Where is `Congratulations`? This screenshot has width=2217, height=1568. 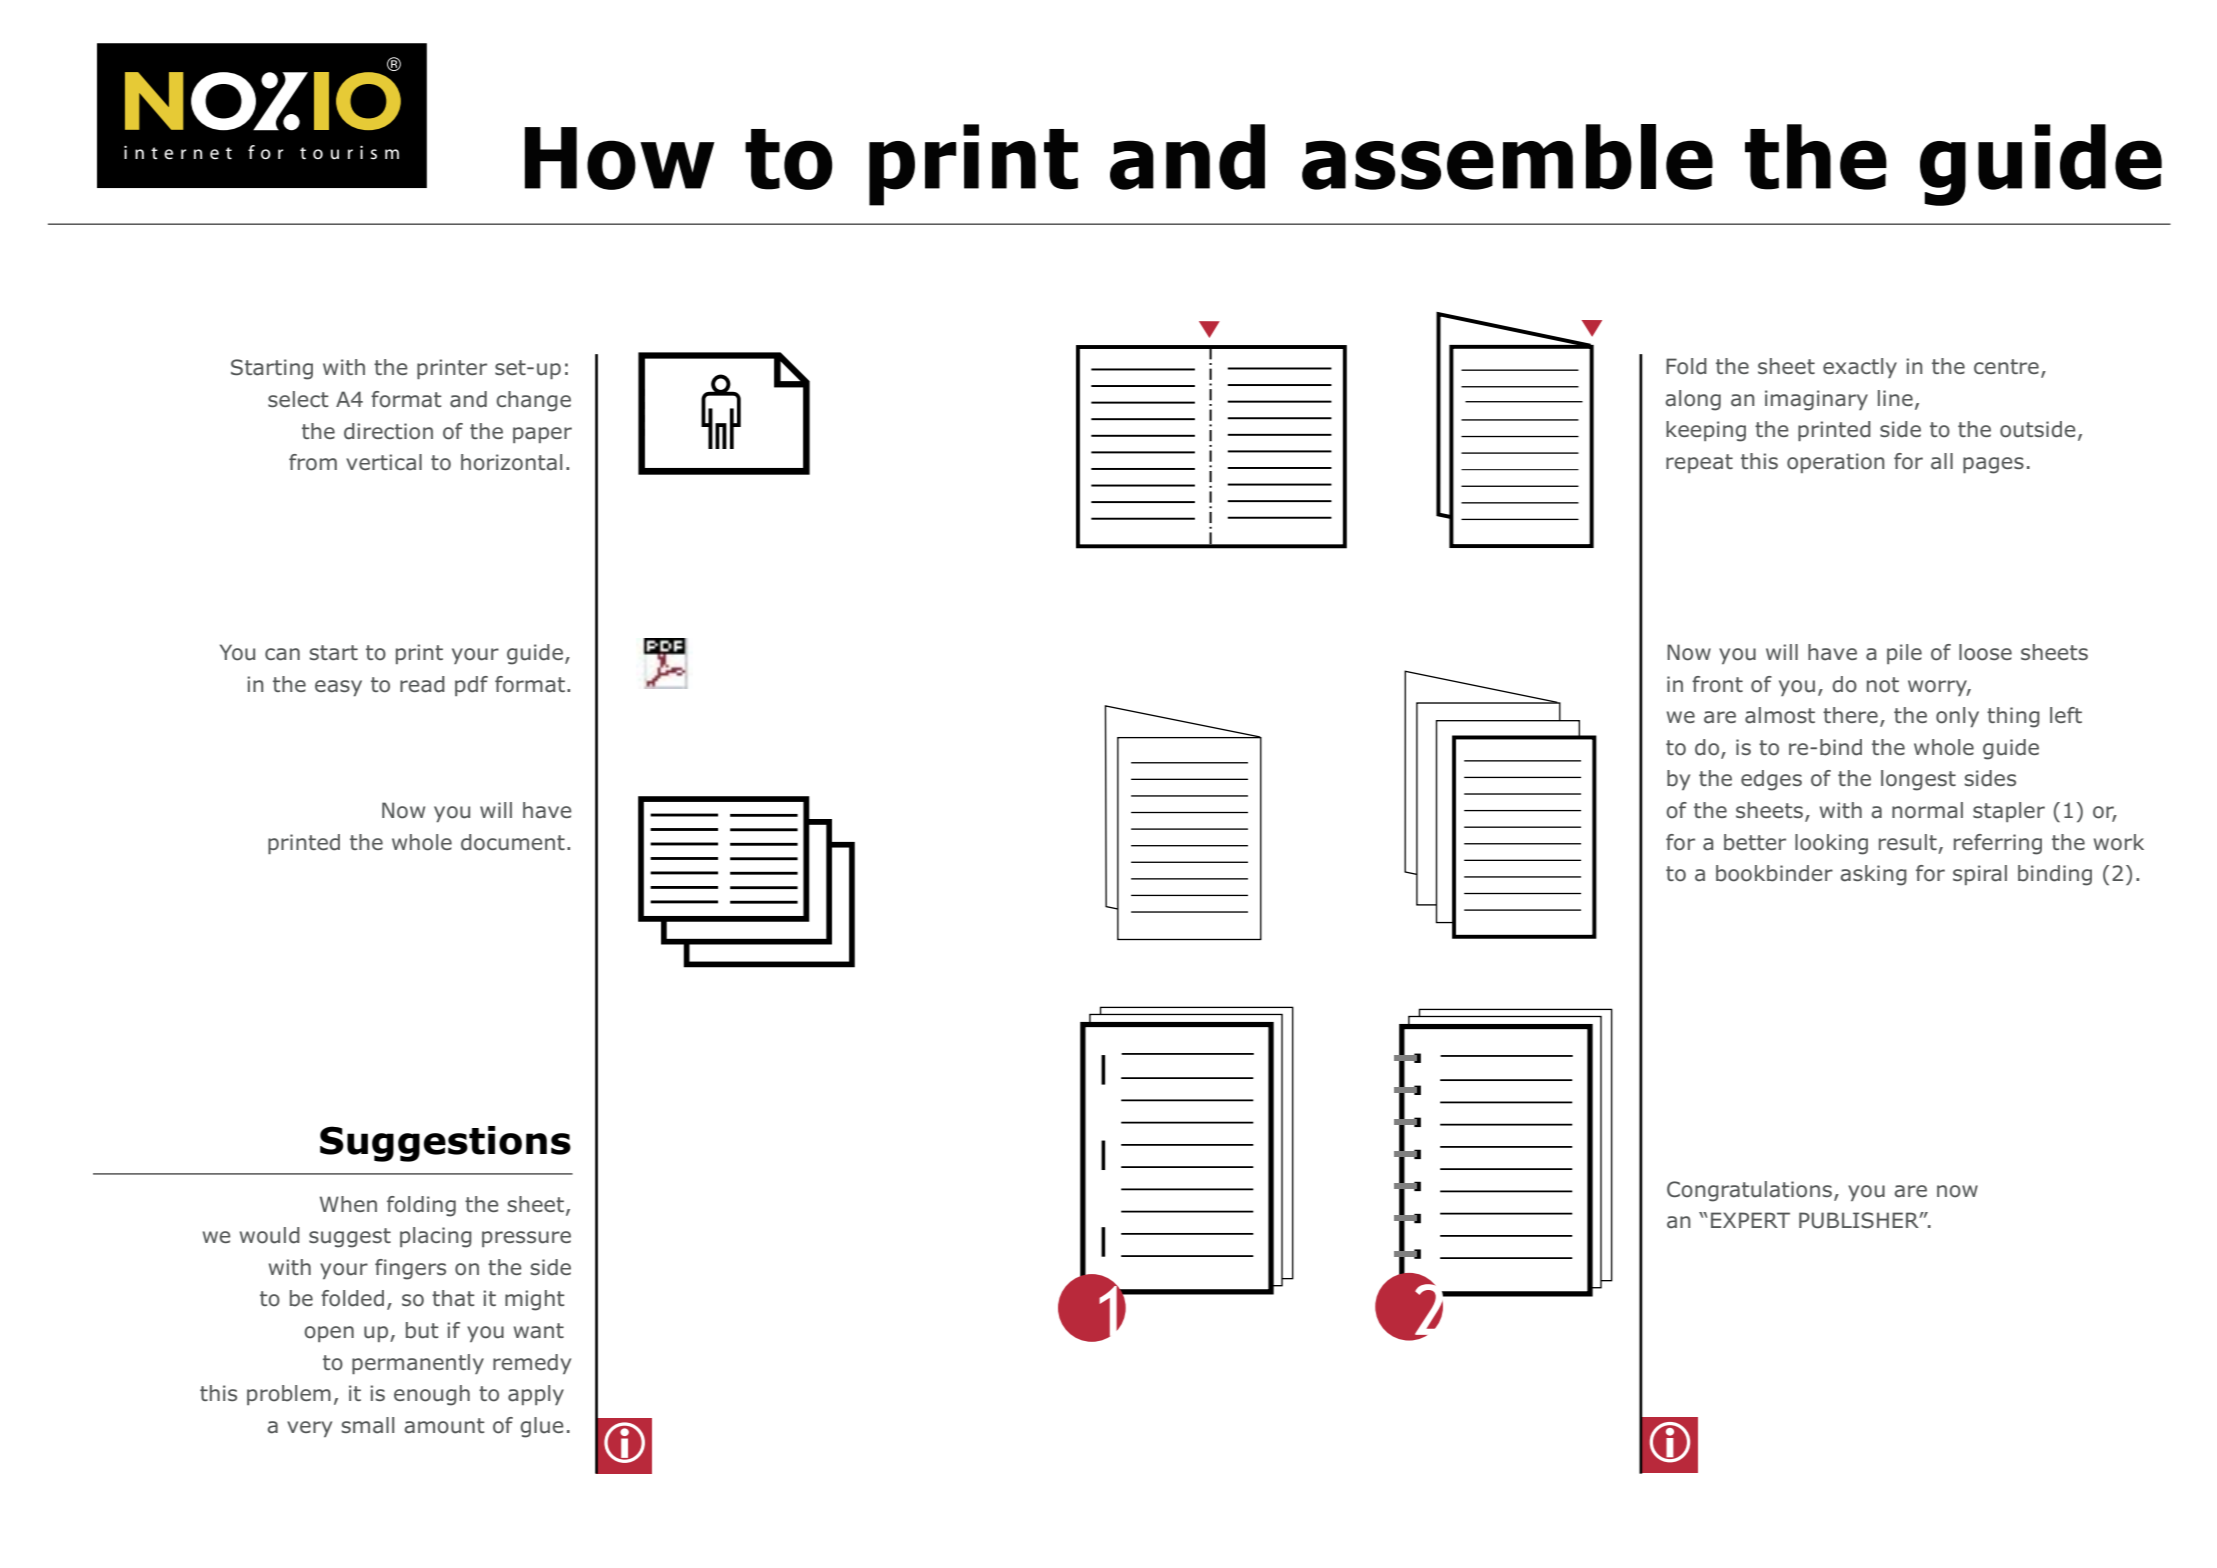 Congratulations is located at coordinates (1749, 1191).
